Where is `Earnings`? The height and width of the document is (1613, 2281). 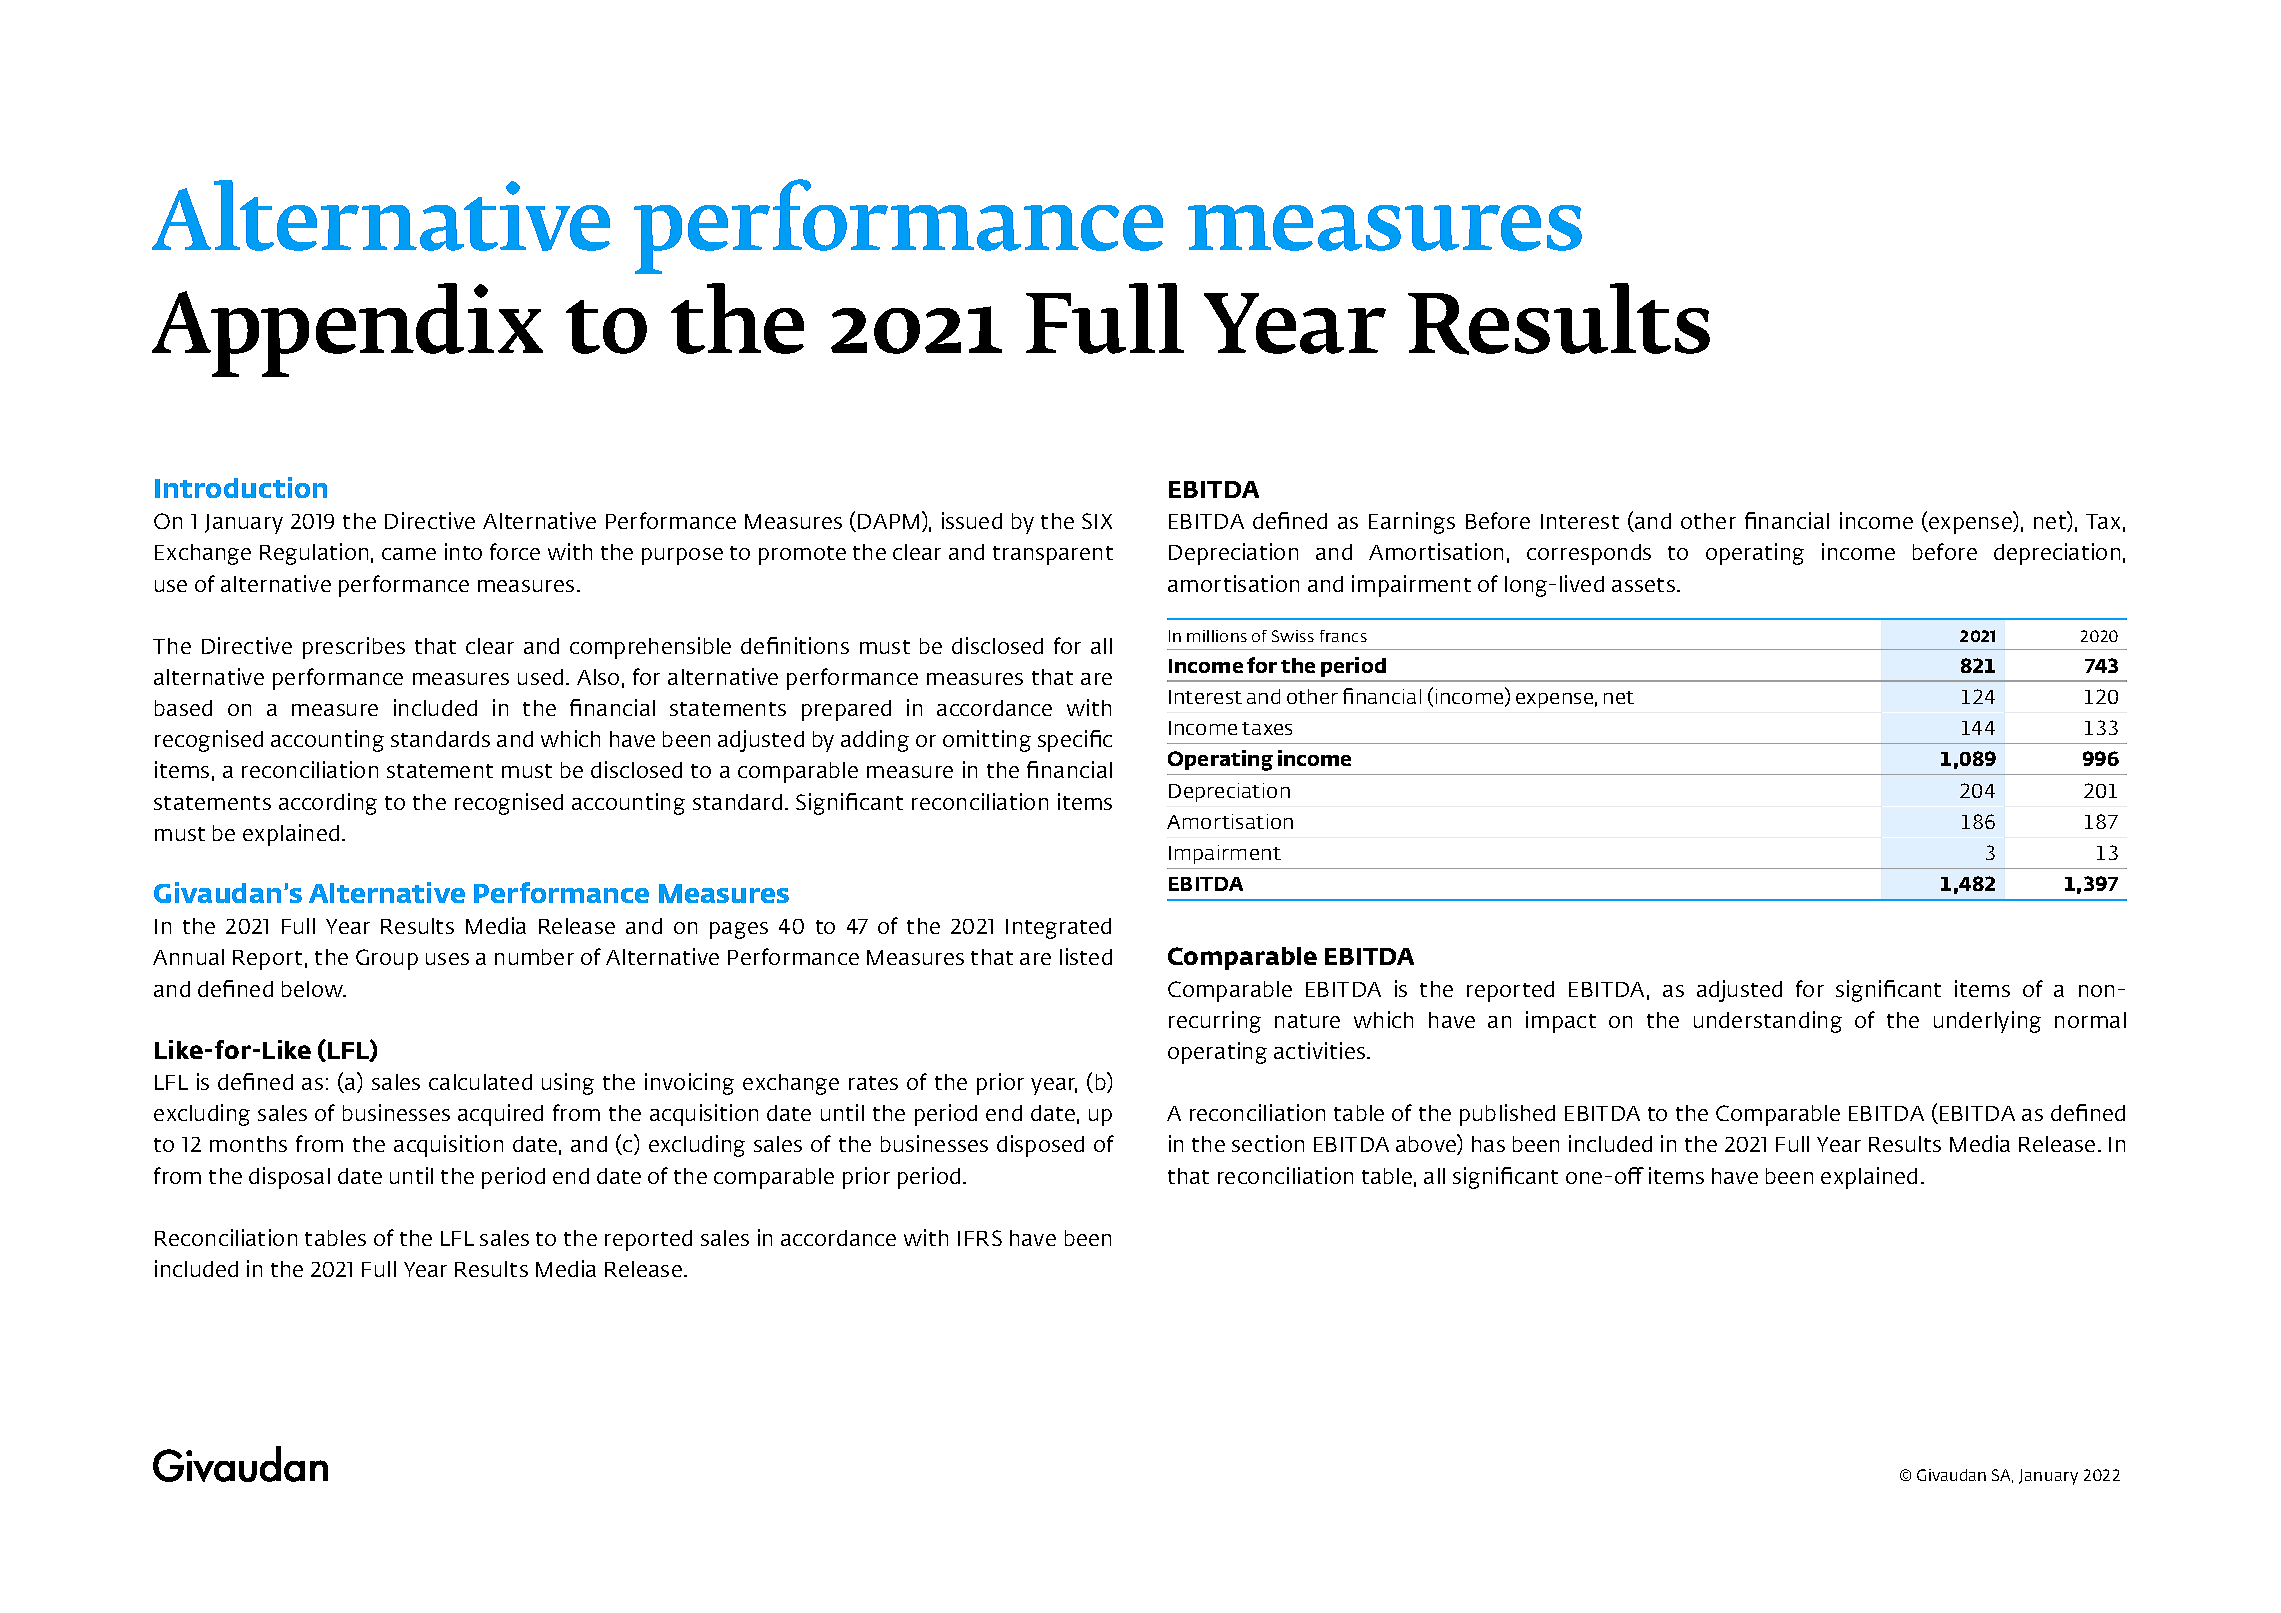
Earnings is located at coordinates (1412, 523).
